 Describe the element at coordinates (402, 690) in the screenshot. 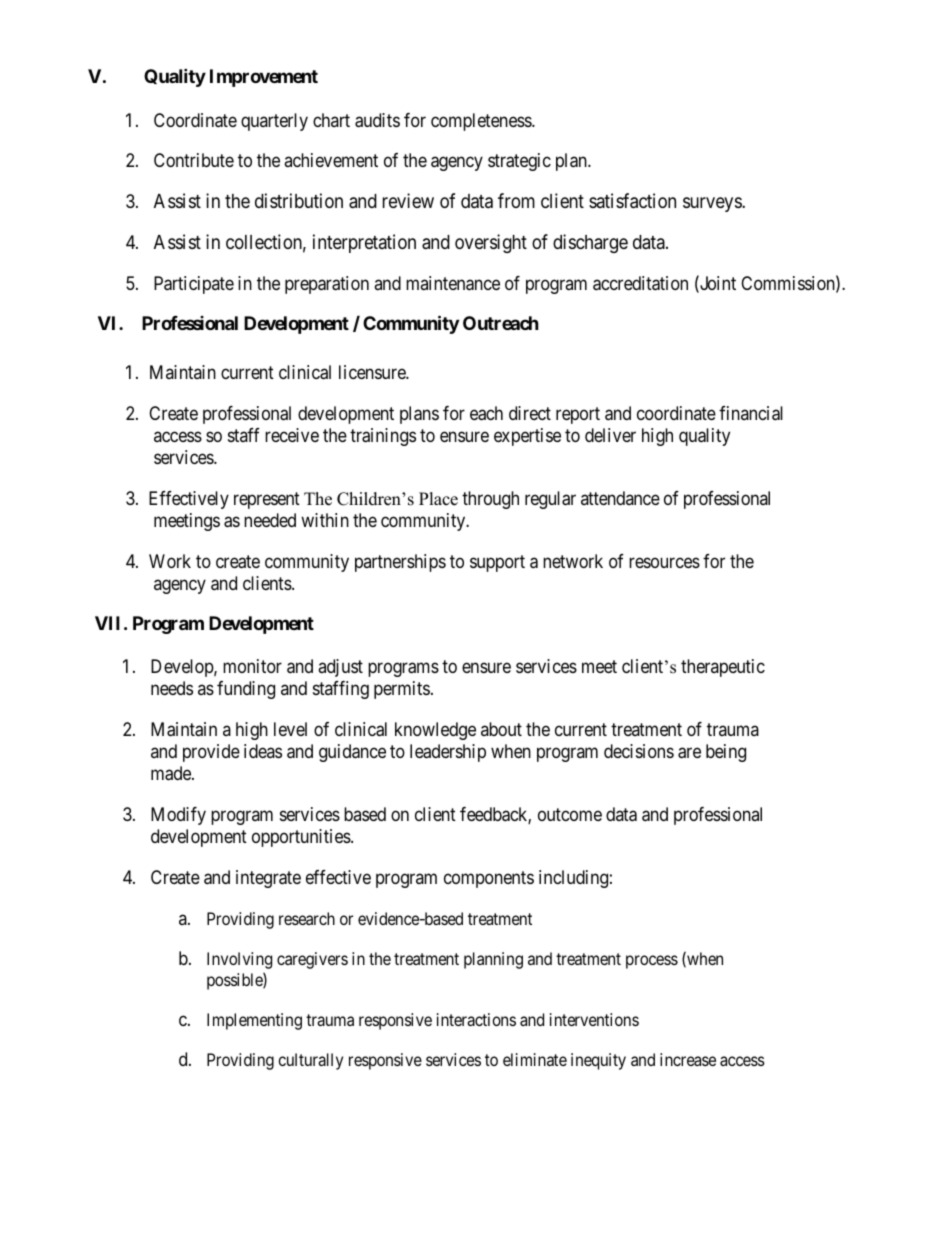

I see `permits` at that location.
